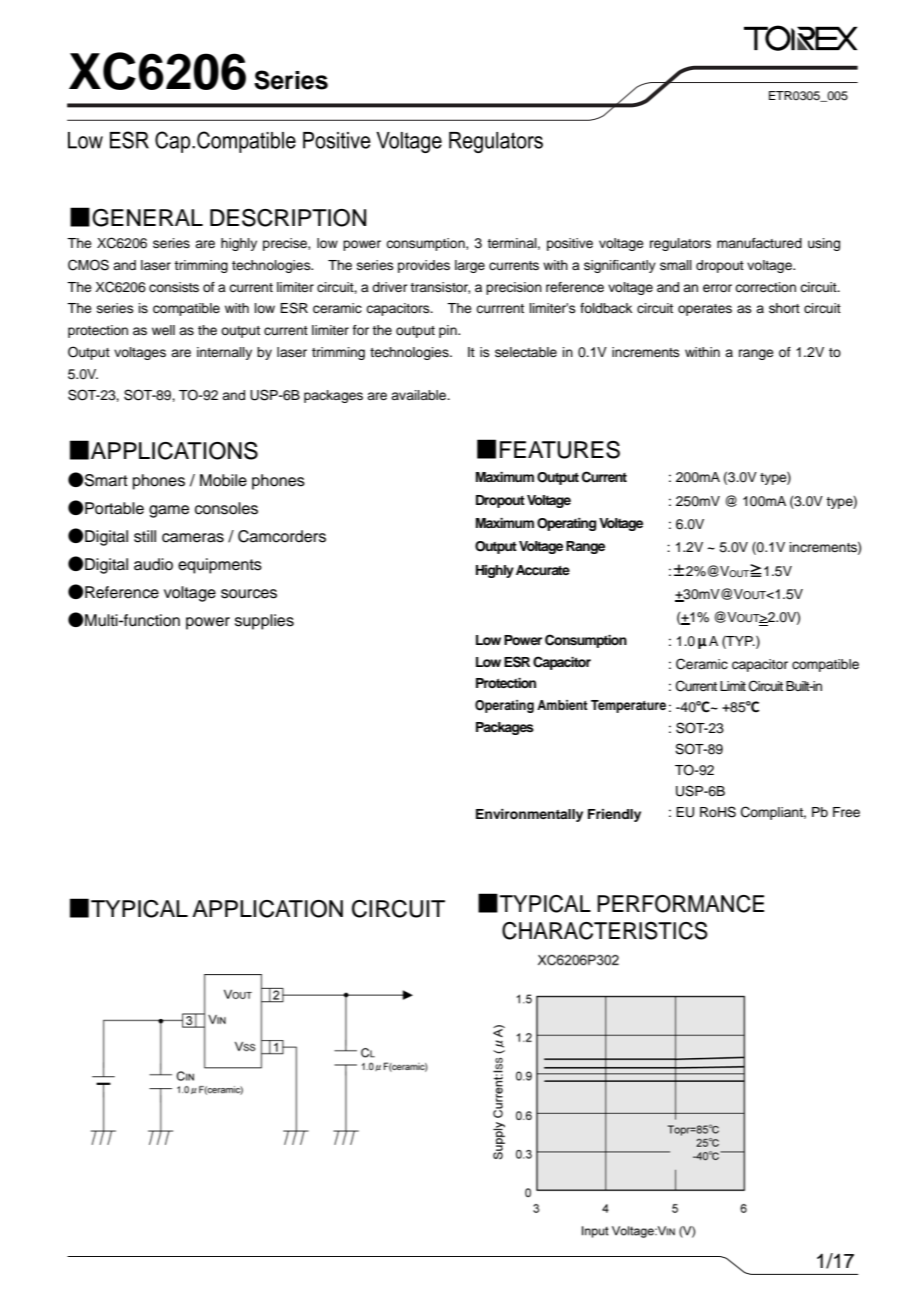  What do you see at coordinates (147, 218) in the page?
I see `GENERAL` at bounding box center [147, 218].
